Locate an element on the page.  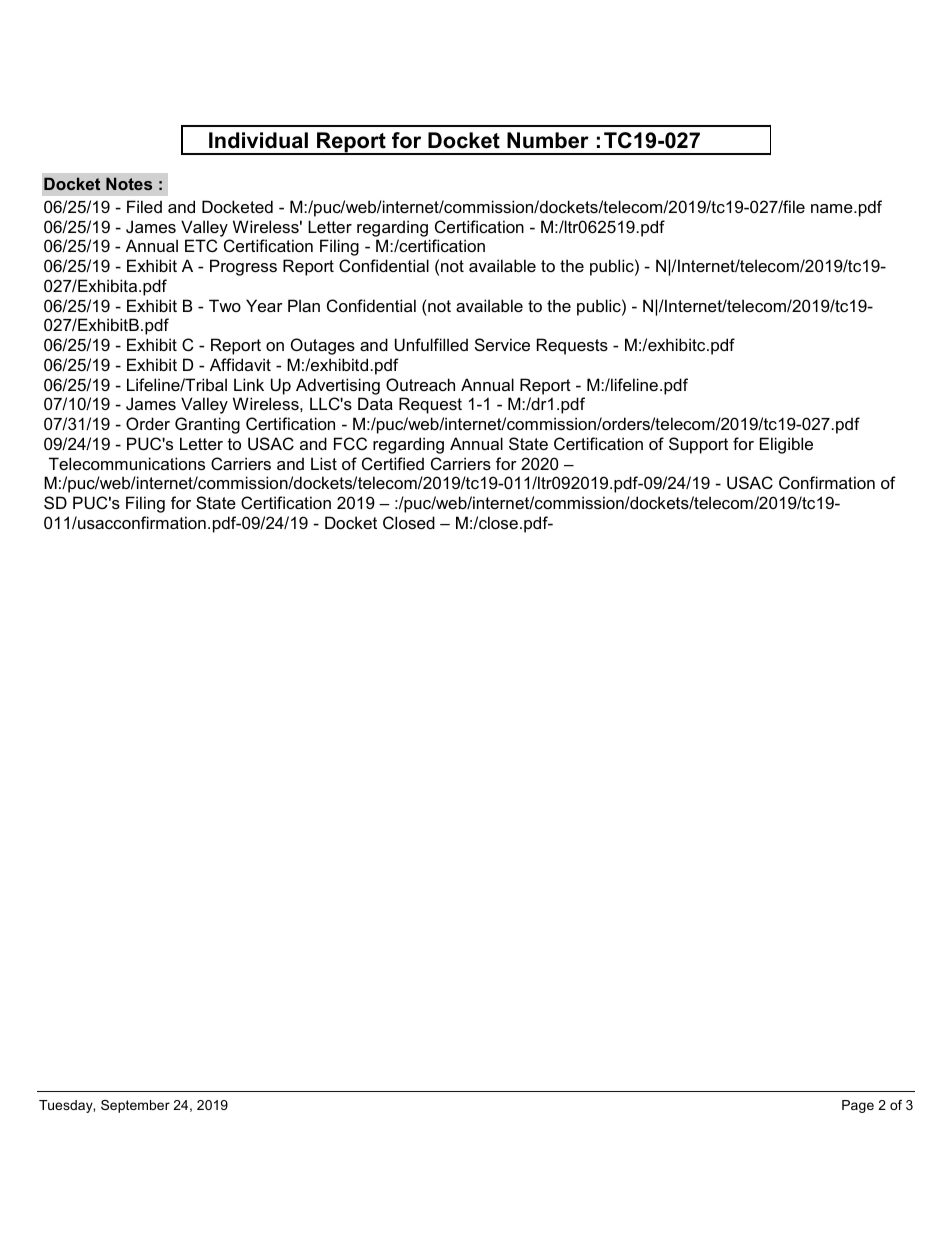
Certified is located at coordinates (393, 463).
